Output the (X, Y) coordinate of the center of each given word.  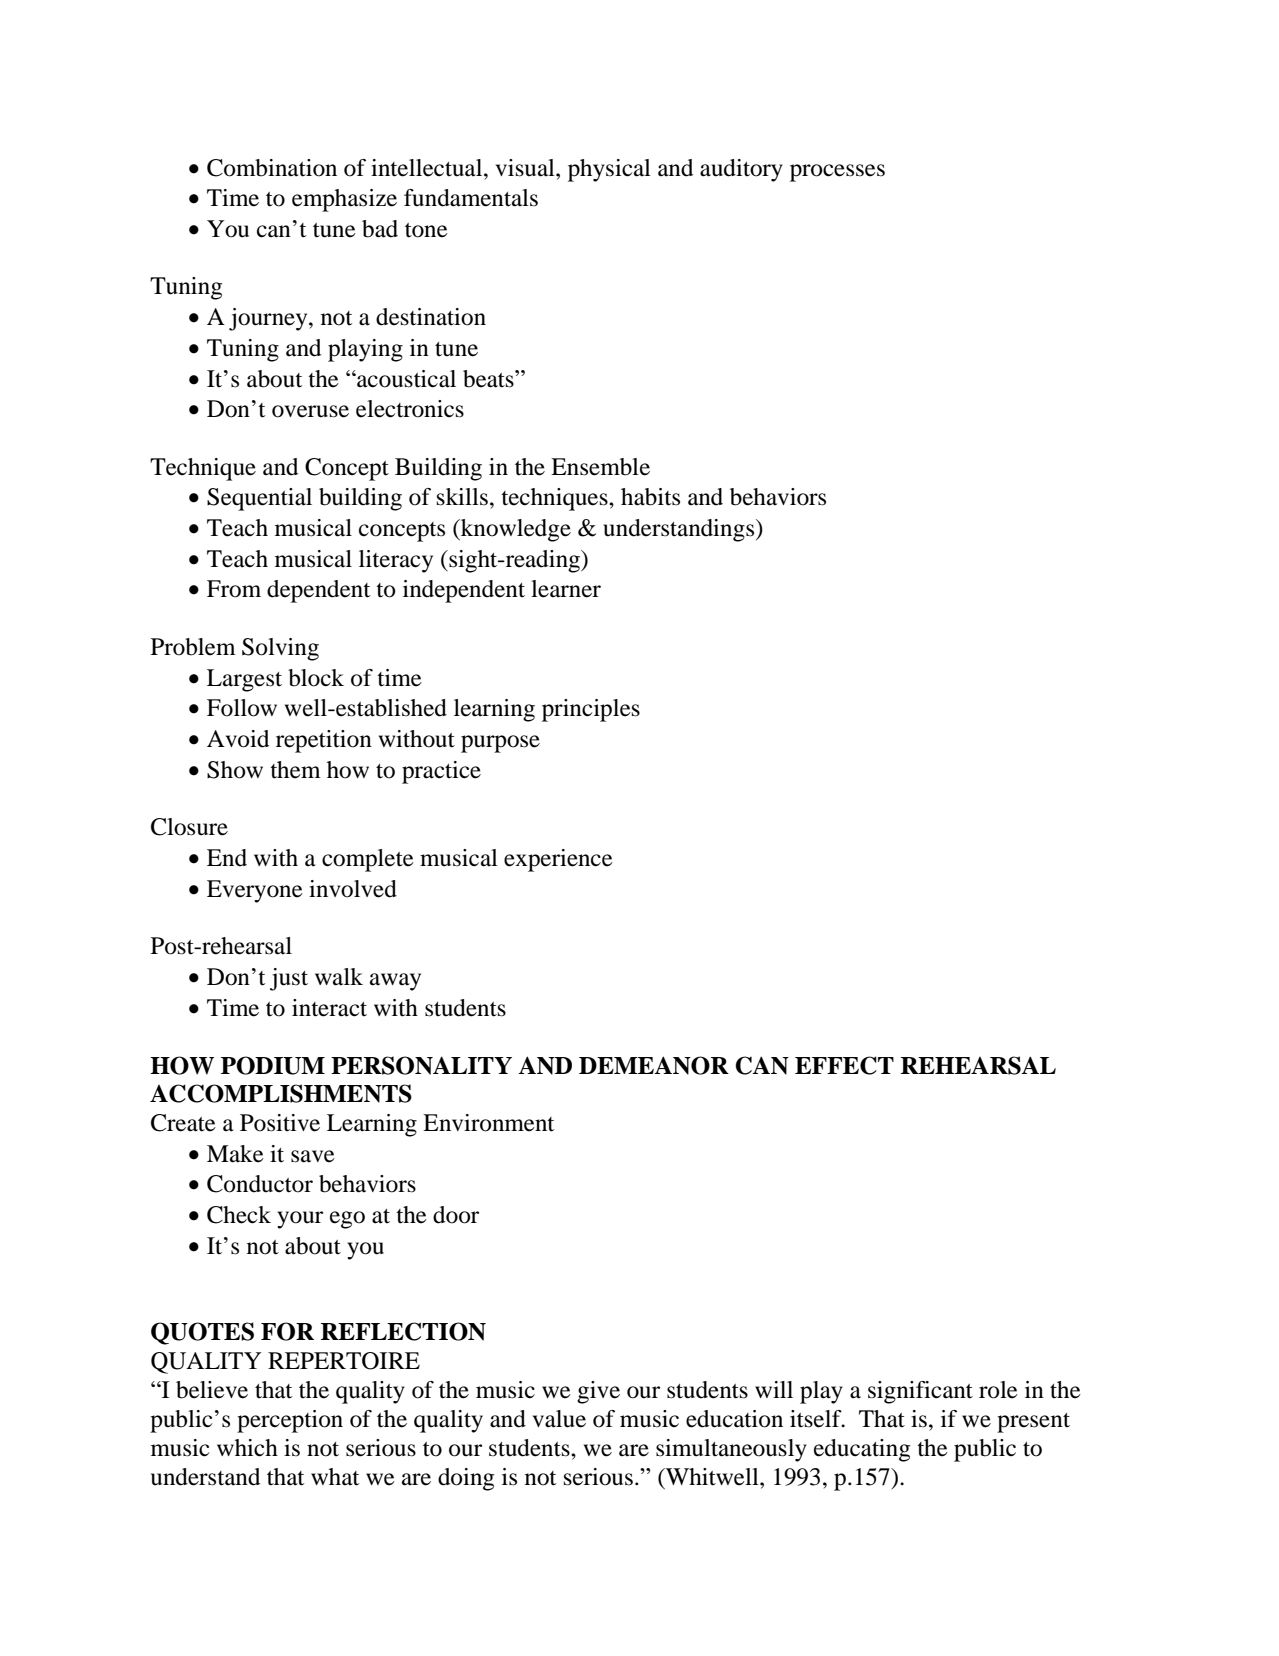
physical (609, 170)
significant (920, 1392)
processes (837, 173)
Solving (280, 649)
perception (290, 1421)
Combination (272, 168)
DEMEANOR (654, 1065)
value (559, 1419)
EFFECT (844, 1065)
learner (566, 589)
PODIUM (273, 1065)
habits (650, 497)
